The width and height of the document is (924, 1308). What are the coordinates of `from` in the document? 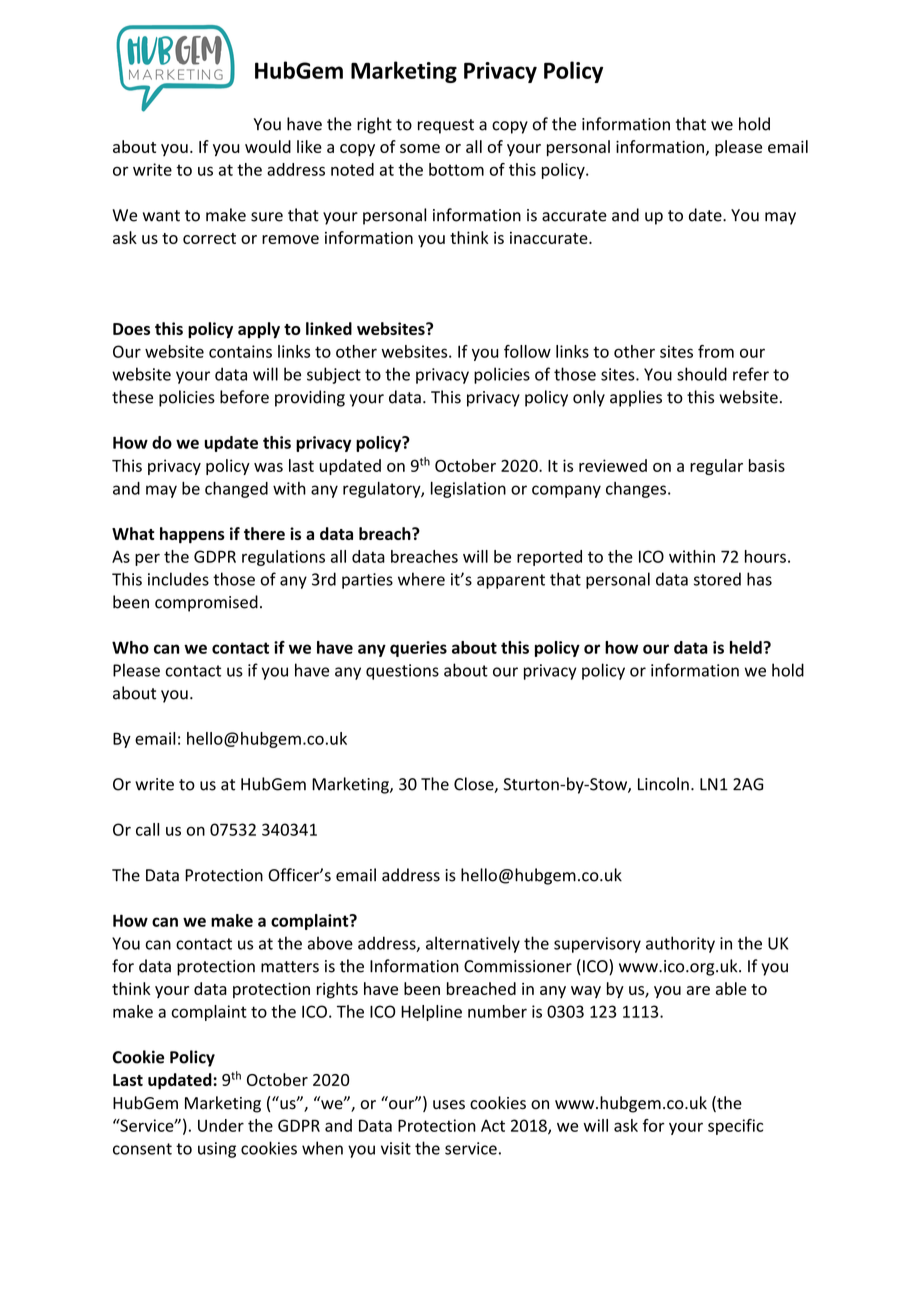 It's located at (716, 351).
